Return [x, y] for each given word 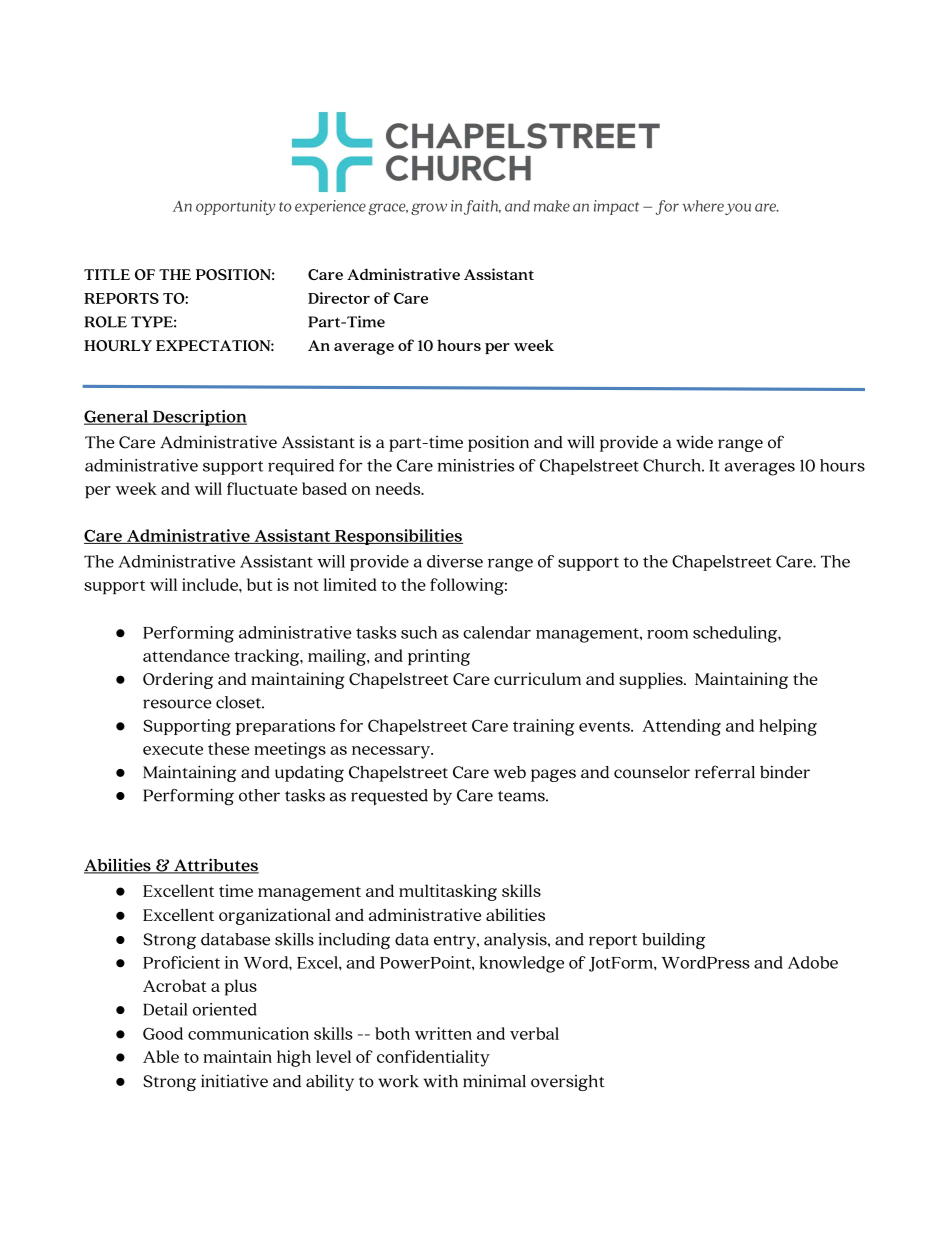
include [211, 584]
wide [694, 442]
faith [482, 207]
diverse [455, 561]
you [738, 209]
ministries [475, 465]
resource [177, 704]
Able [161, 1056]
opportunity [236, 207]
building [673, 941]
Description [199, 418]
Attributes [215, 866]
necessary [392, 752]
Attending [681, 727]
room [667, 634]
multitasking [448, 892]
